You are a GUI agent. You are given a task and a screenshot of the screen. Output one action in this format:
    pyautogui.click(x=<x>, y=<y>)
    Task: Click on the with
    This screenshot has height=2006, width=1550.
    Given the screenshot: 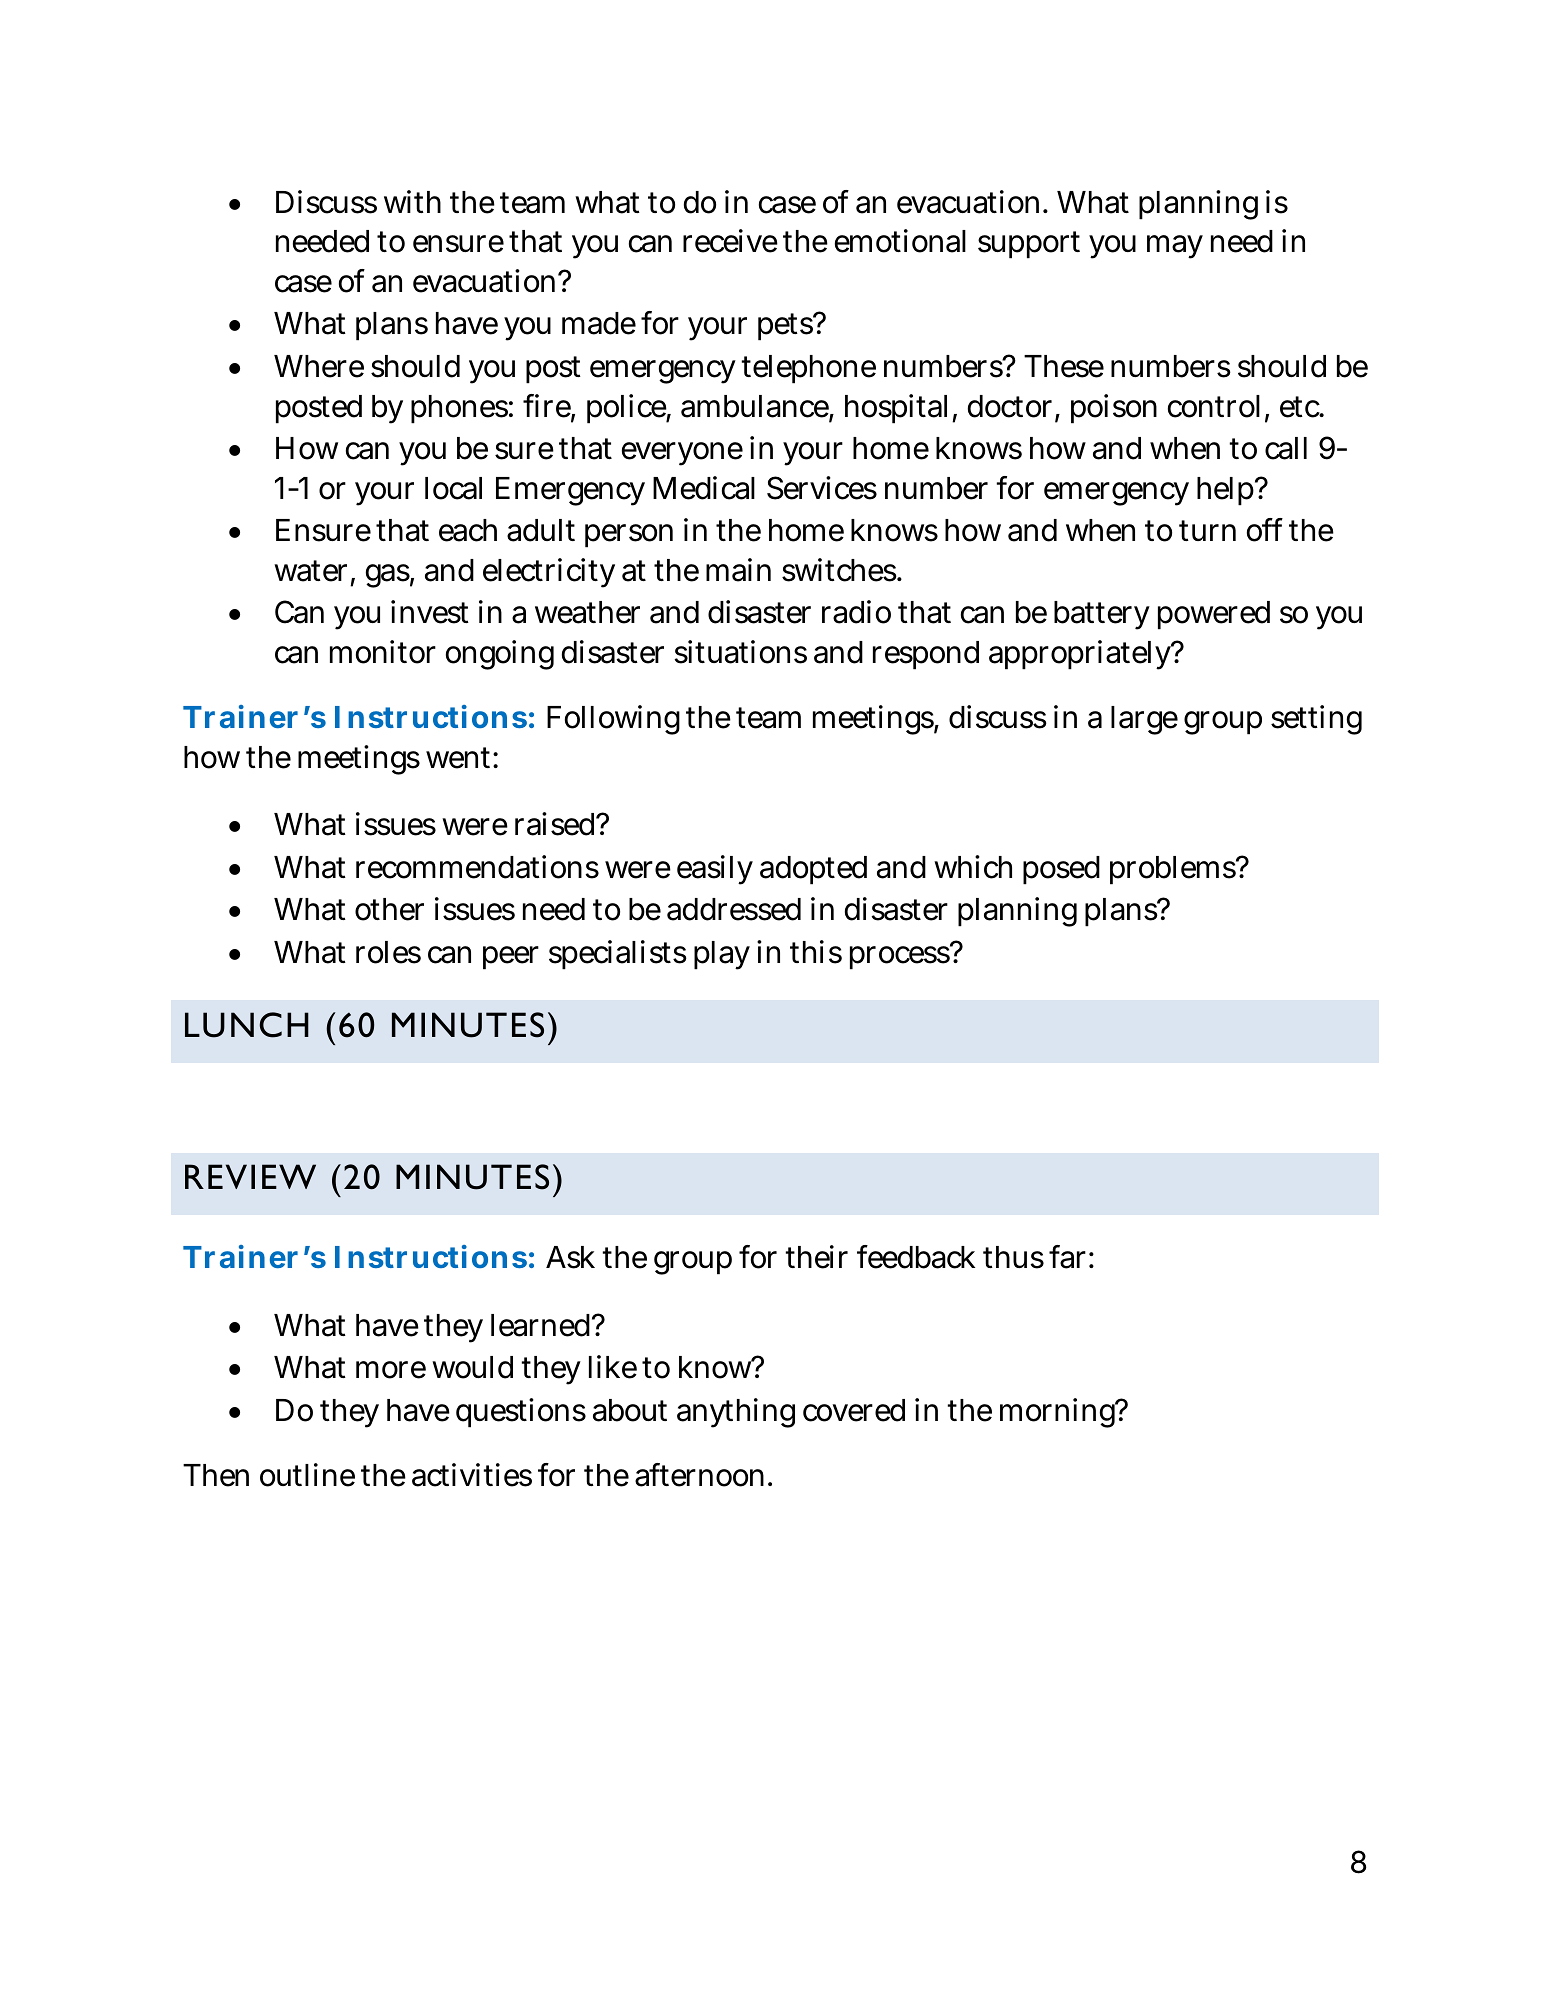 What is the action you would take?
    pyautogui.click(x=412, y=201)
